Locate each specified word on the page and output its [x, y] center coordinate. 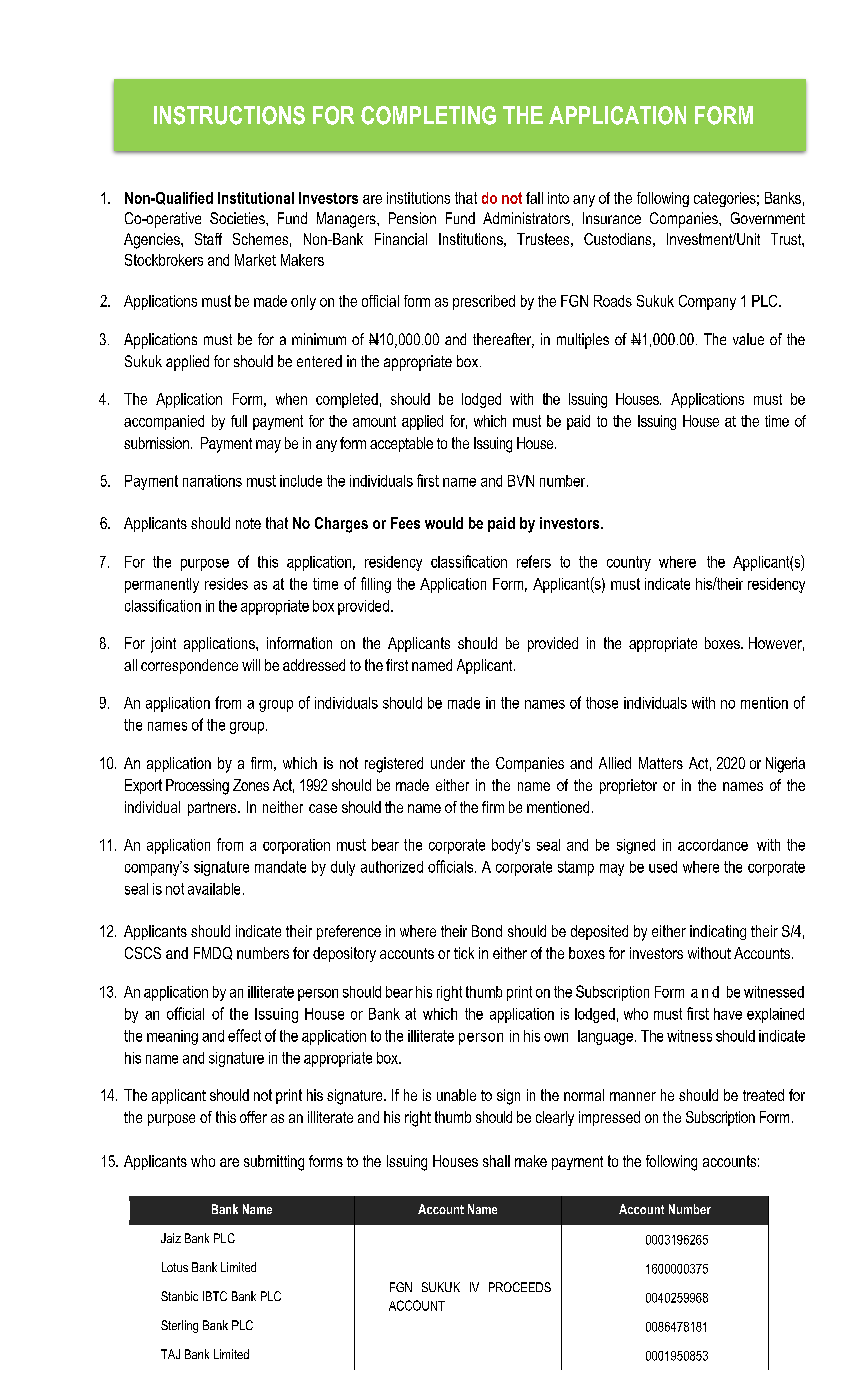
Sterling [179, 1326]
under [448, 763]
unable [456, 1095]
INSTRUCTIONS [229, 115]
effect [244, 1035]
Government [768, 218]
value [748, 339]
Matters [661, 763]
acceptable [401, 444]
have [728, 1014]
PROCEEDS [520, 1287]
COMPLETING [428, 115]
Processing [197, 787]
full [239, 421]
